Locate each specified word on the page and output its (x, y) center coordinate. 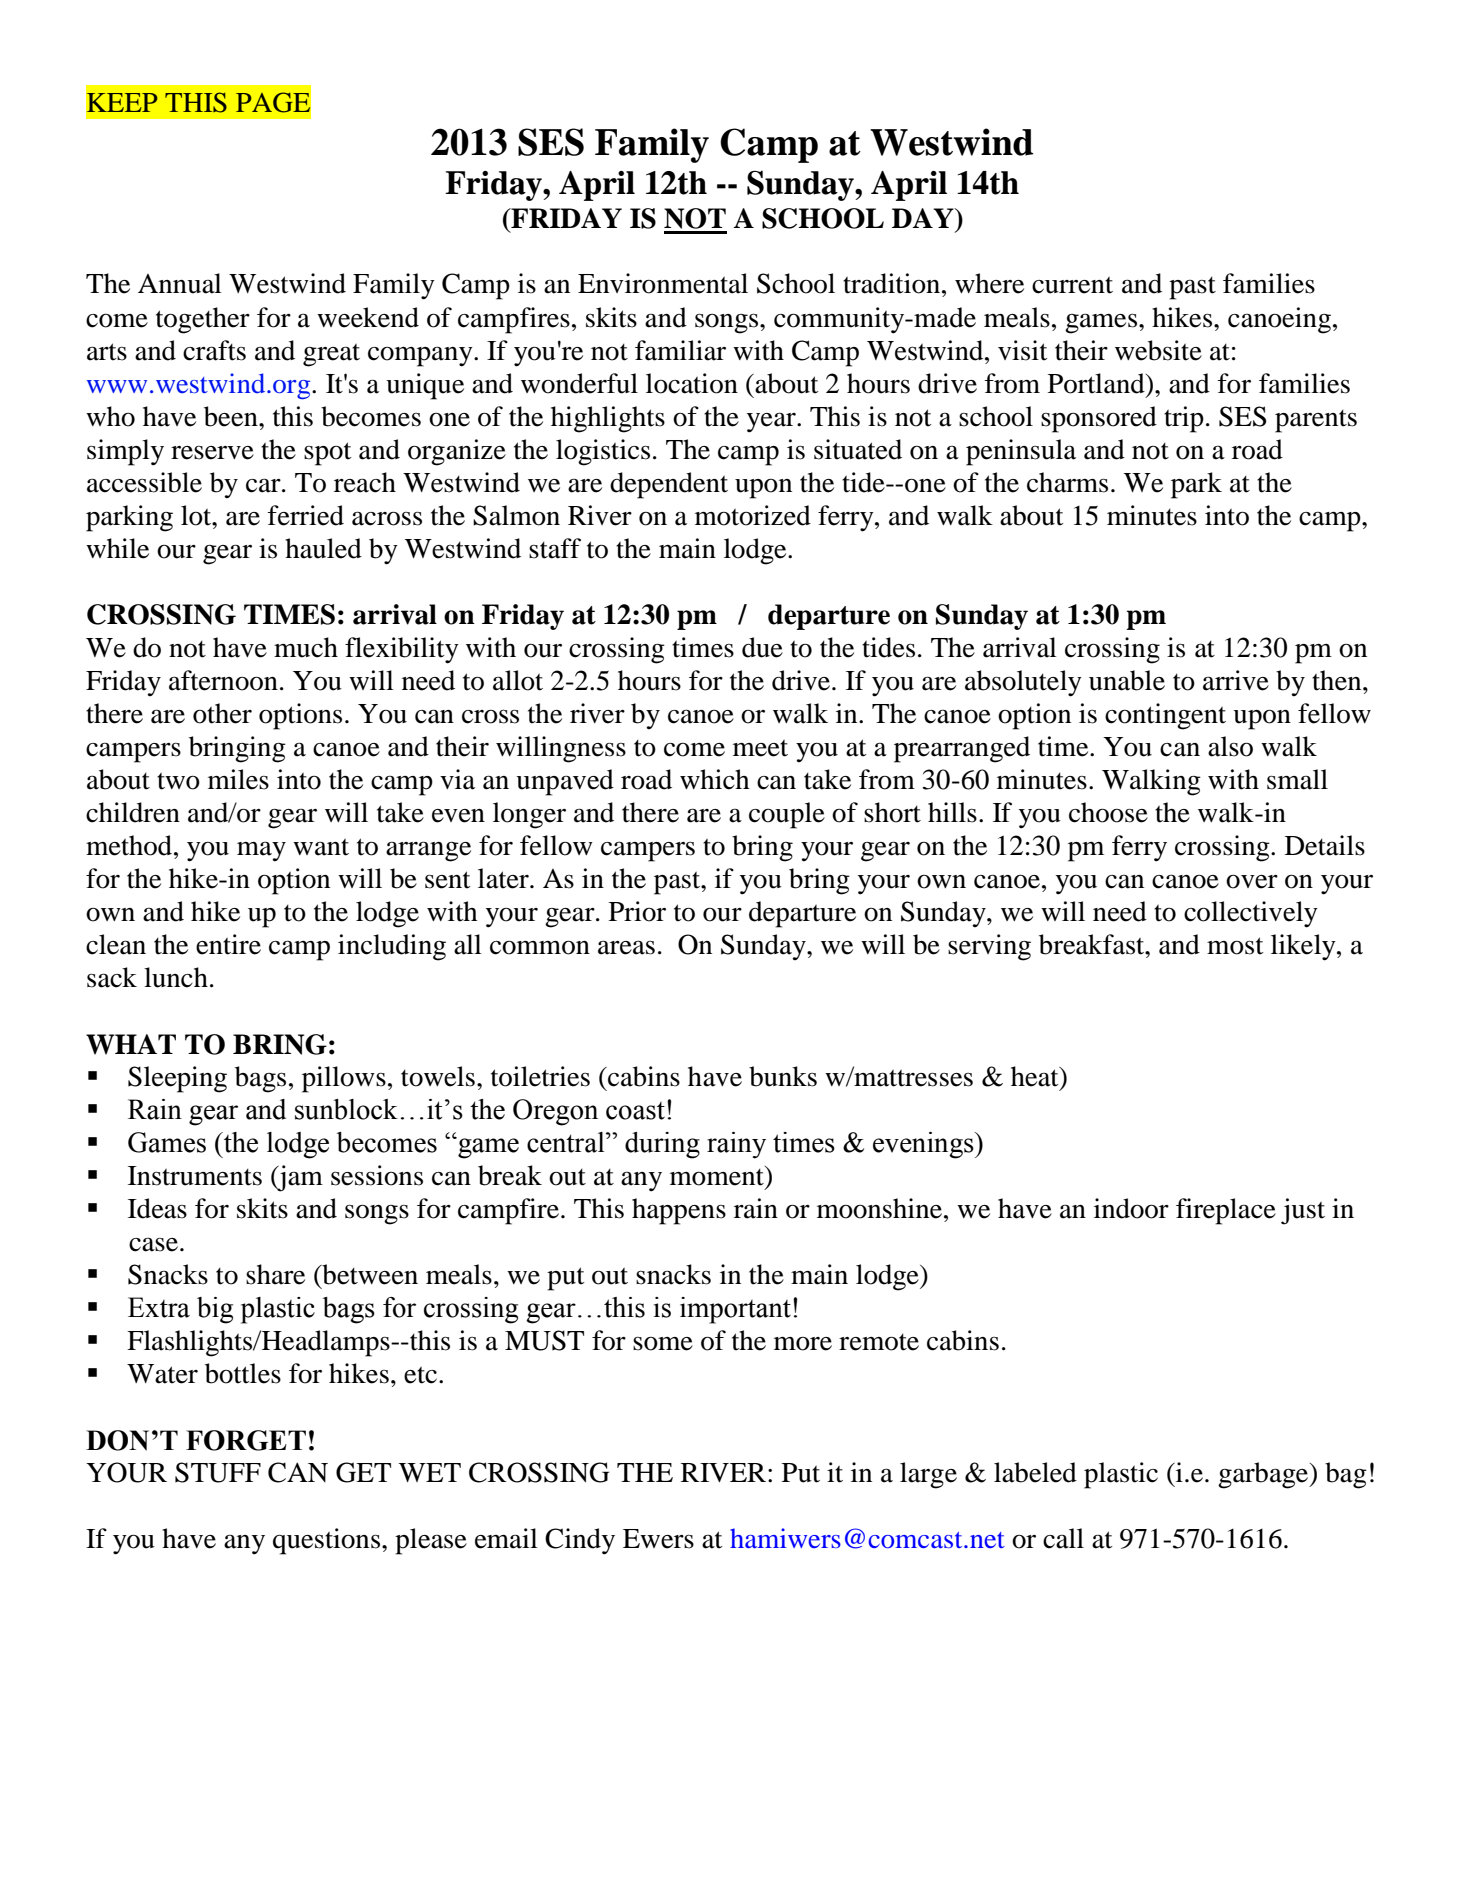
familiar (680, 350)
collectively (1251, 914)
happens (679, 1211)
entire (228, 944)
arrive (1236, 680)
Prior (637, 911)
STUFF (218, 1472)
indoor (1131, 1208)
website (1158, 350)
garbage (1264, 1475)
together (203, 320)
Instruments (195, 1176)
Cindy (580, 1541)
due (762, 647)
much (306, 647)
